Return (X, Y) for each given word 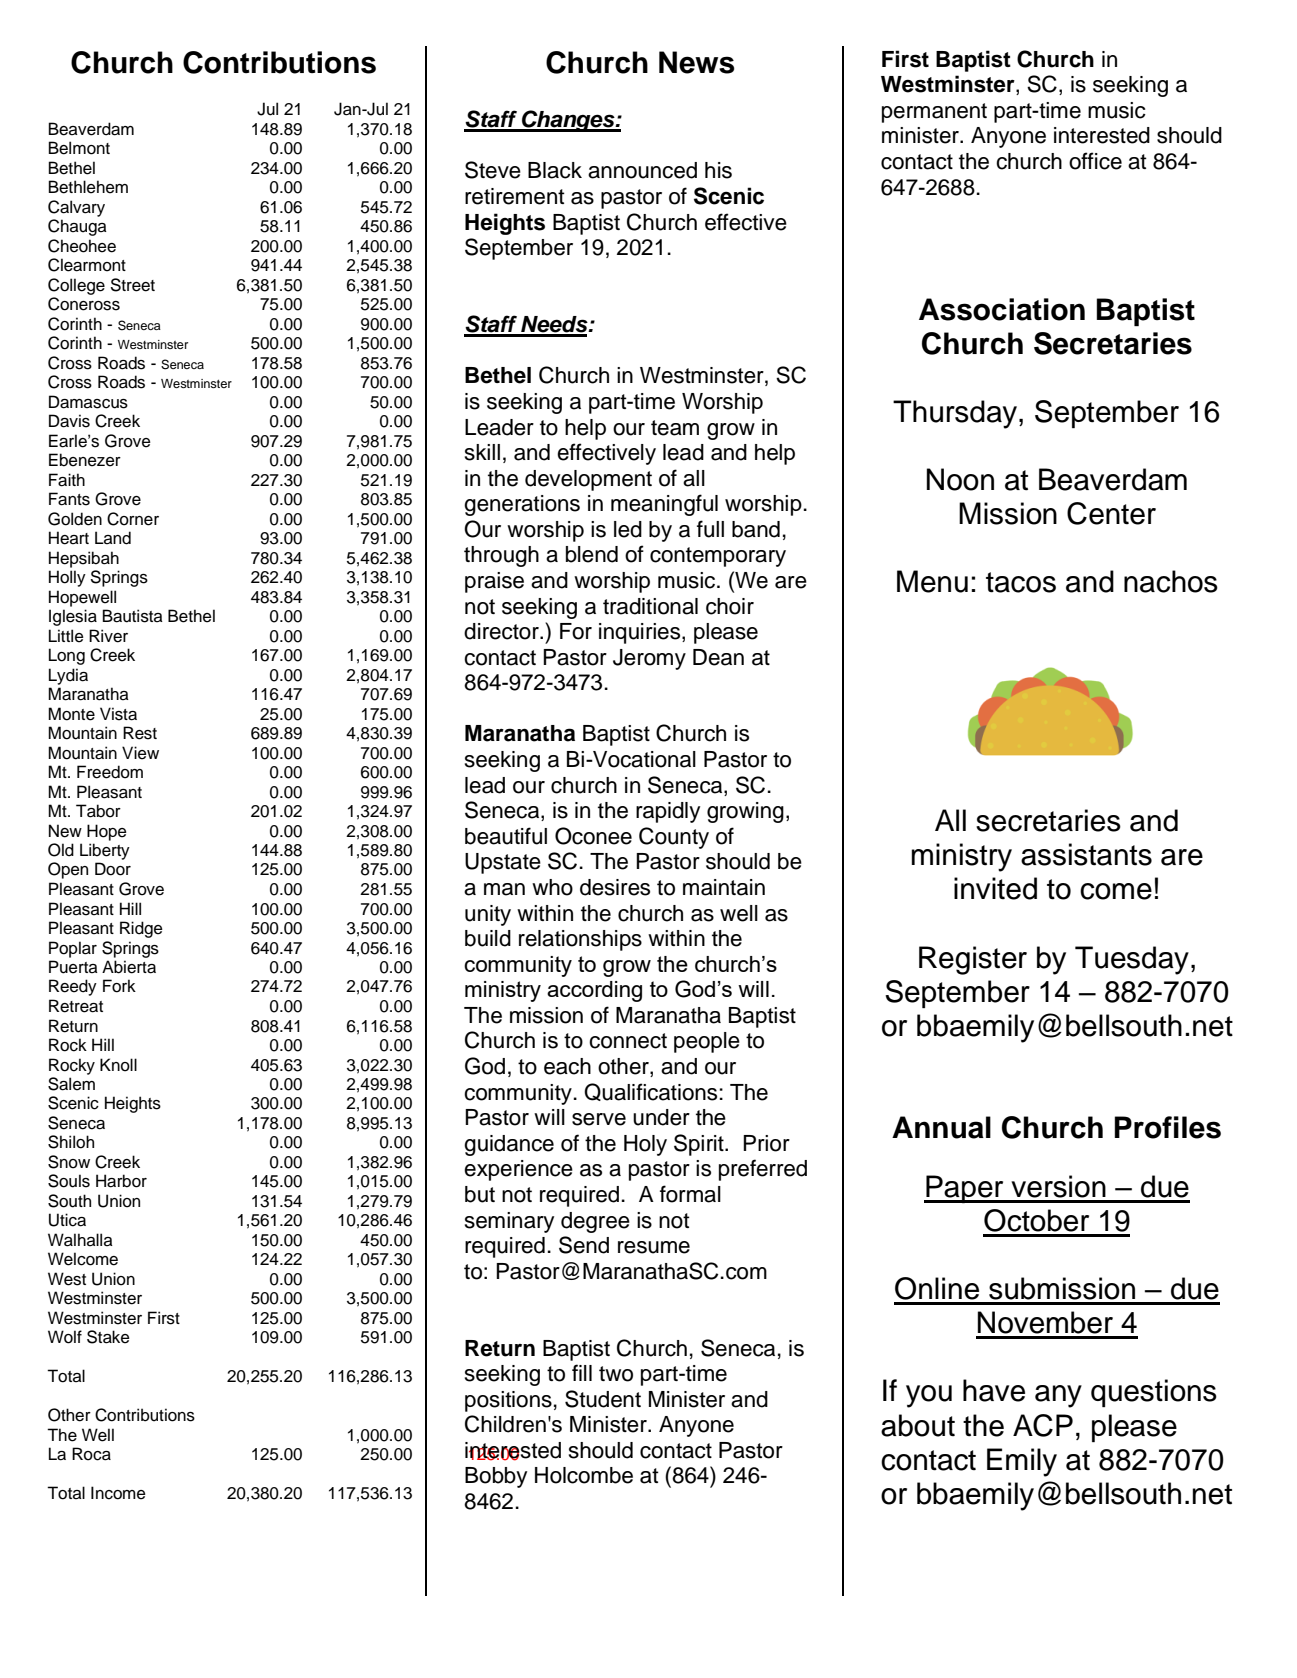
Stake (108, 1337)
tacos (1021, 582)
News (697, 62)
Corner (133, 519)
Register (973, 960)
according (594, 991)
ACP (1043, 1425)
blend (592, 554)
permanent (934, 113)
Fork (119, 986)
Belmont (79, 148)
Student (603, 1399)
